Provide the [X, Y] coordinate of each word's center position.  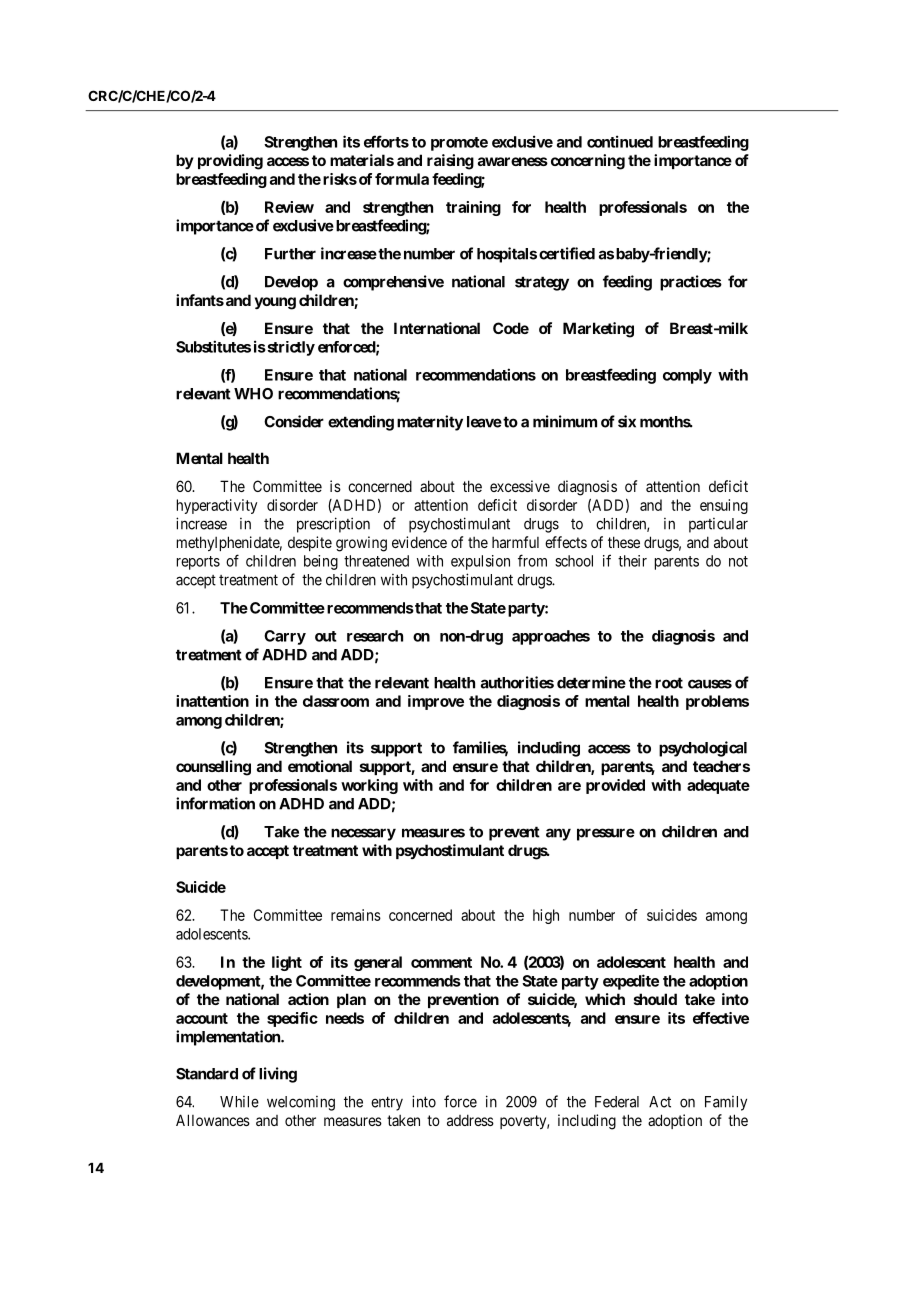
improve [436, 702]
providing [230, 162]
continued [620, 141]
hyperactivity [217, 506]
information [215, 803]
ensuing [724, 506]
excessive [520, 486]
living [278, 1075]
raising [450, 162]
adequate [718, 786]
